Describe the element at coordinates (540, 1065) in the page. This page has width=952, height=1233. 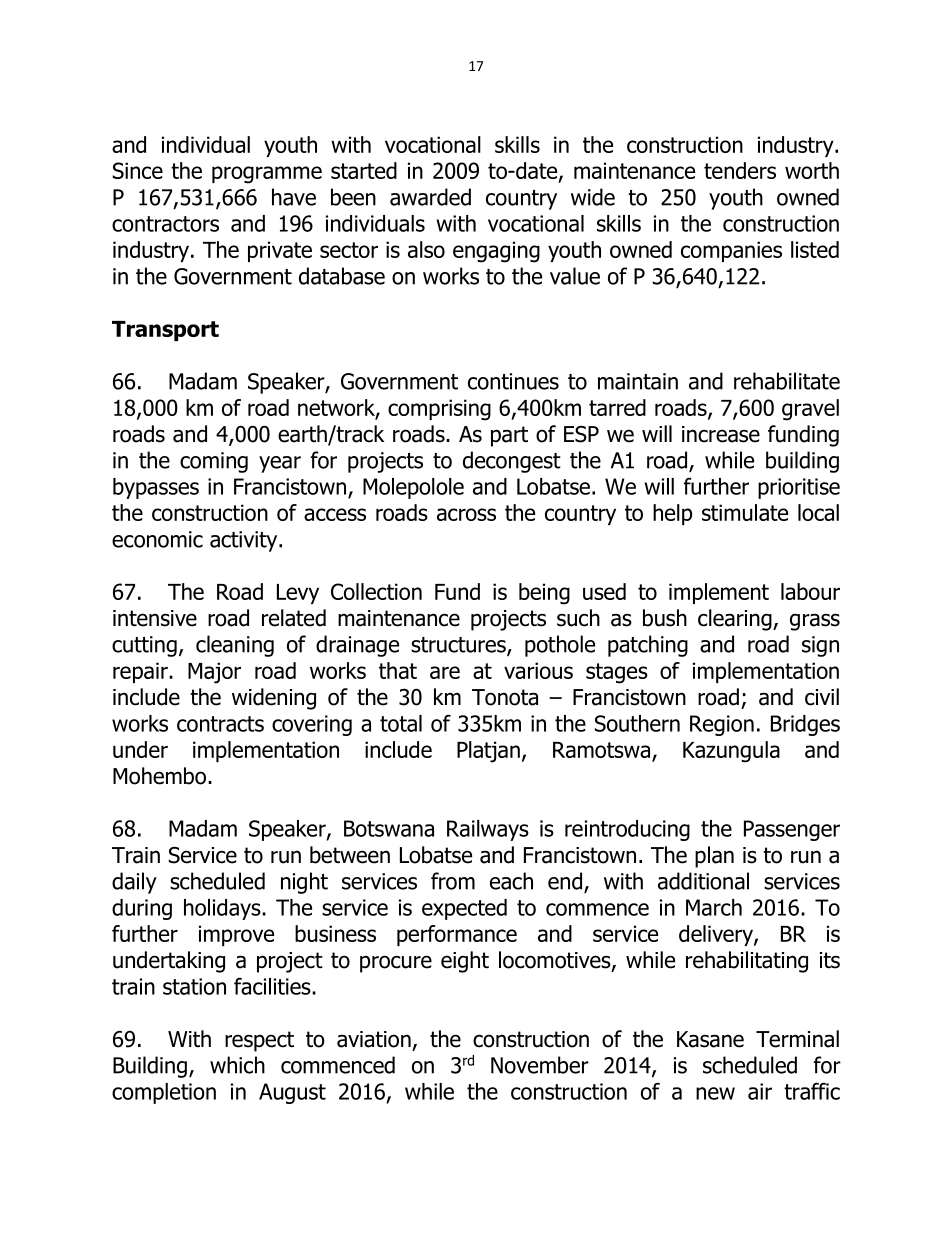
I see `November` at that location.
